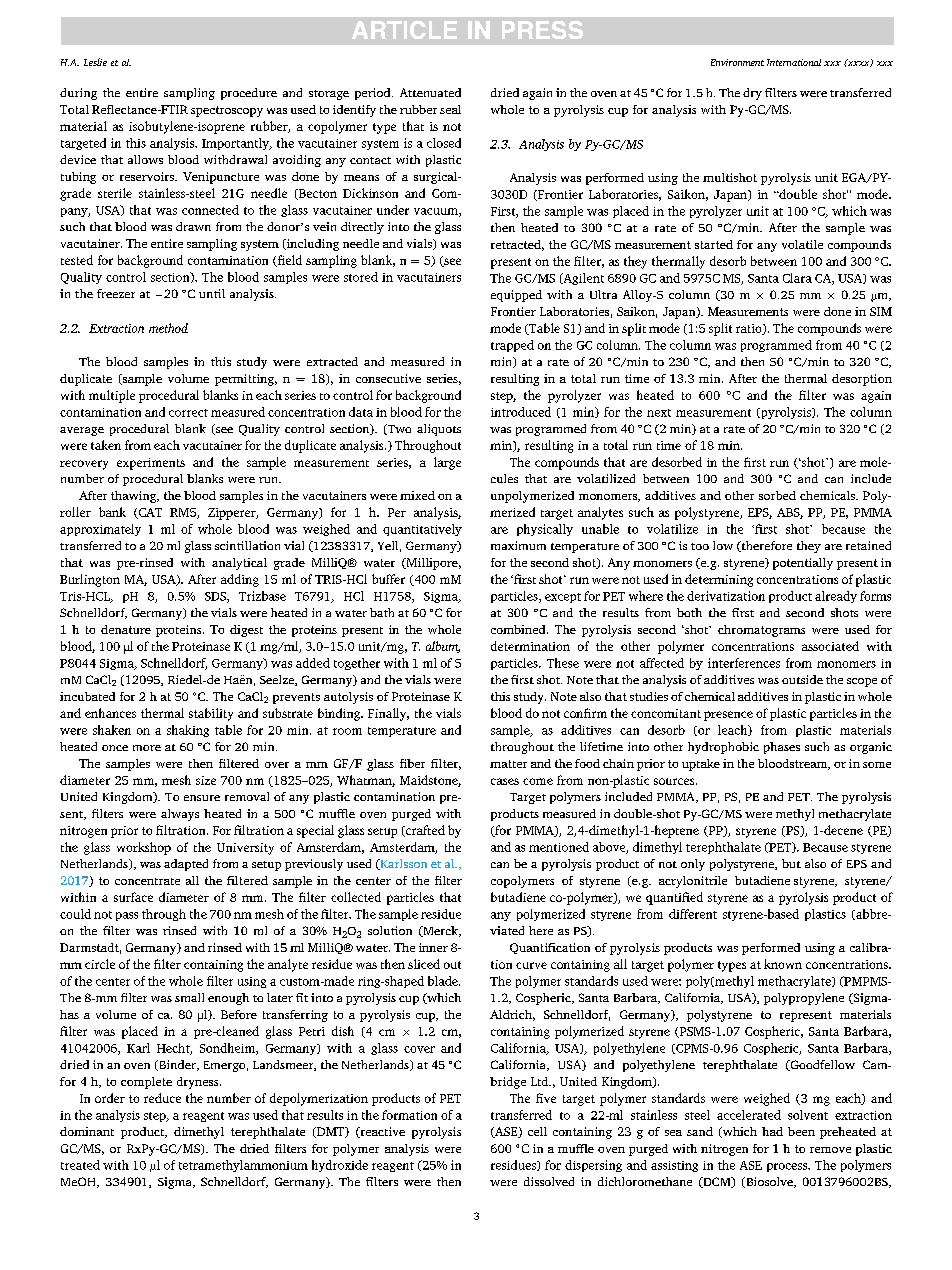  What do you see at coordinates (450, 109) in the screenshot?
I see `seal` at bounding box center [450, 109].
